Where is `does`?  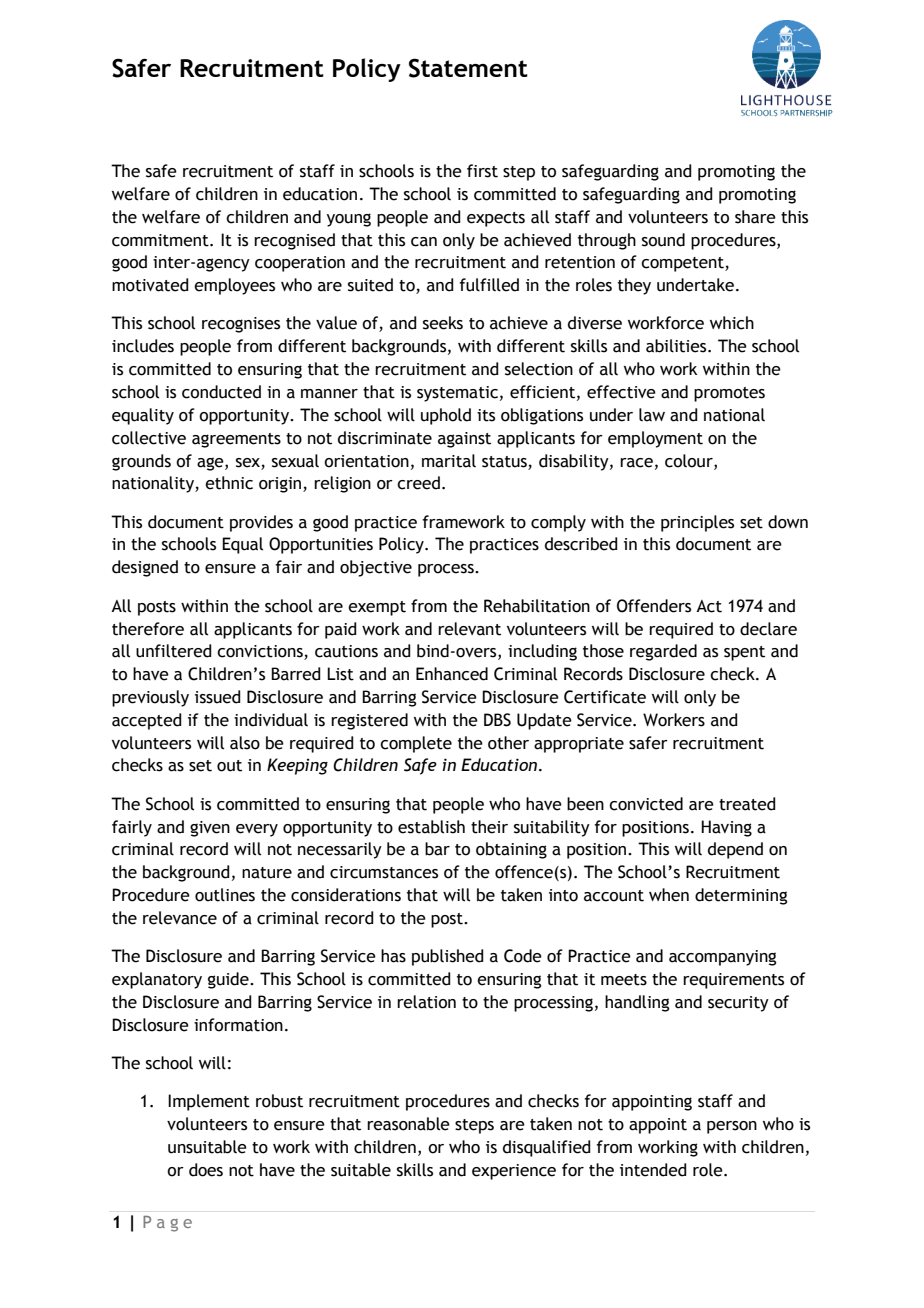 does is located at coordinates (206, 1170).
